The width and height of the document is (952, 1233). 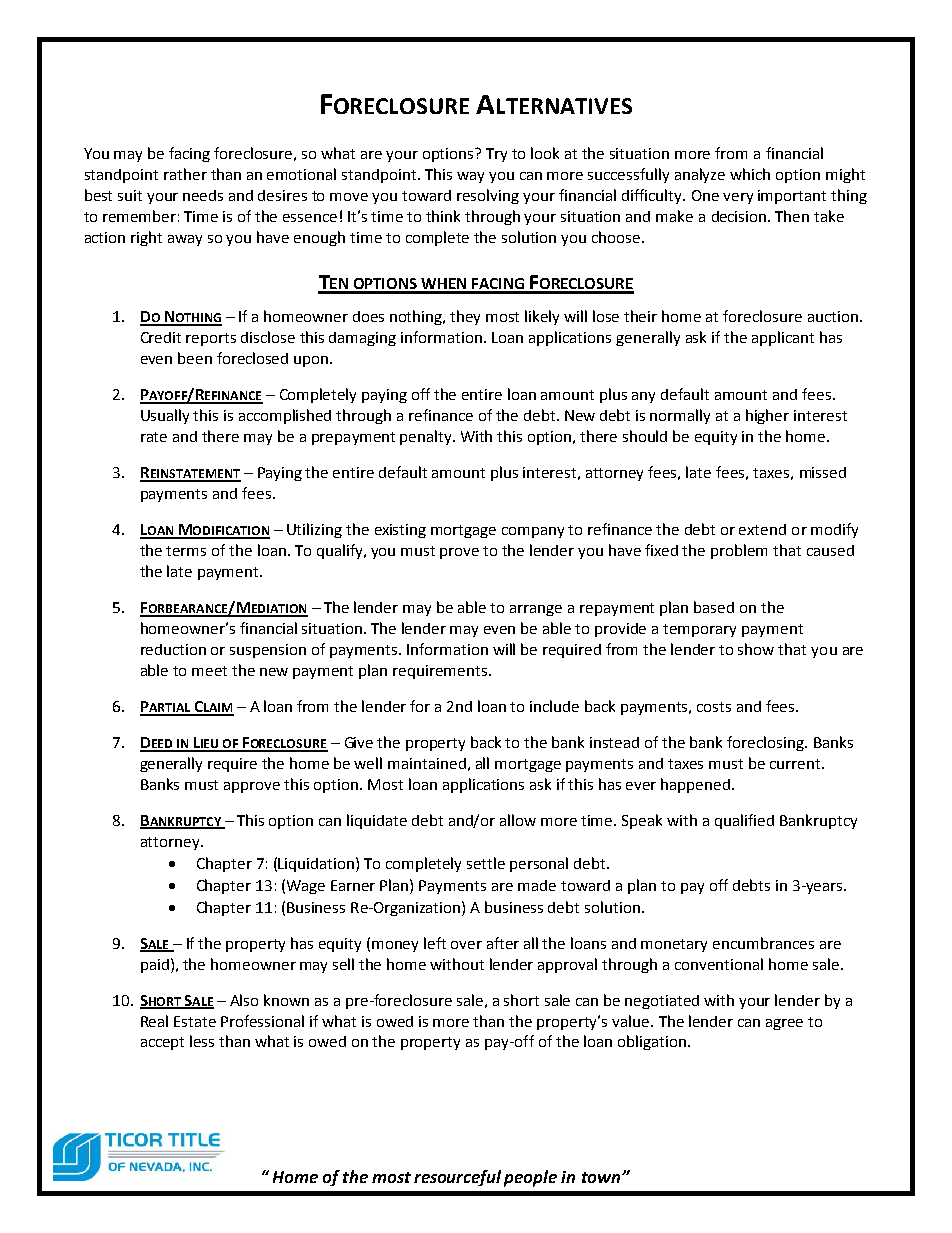 I want to click on Liquidation, so click(x=317, y=864).
